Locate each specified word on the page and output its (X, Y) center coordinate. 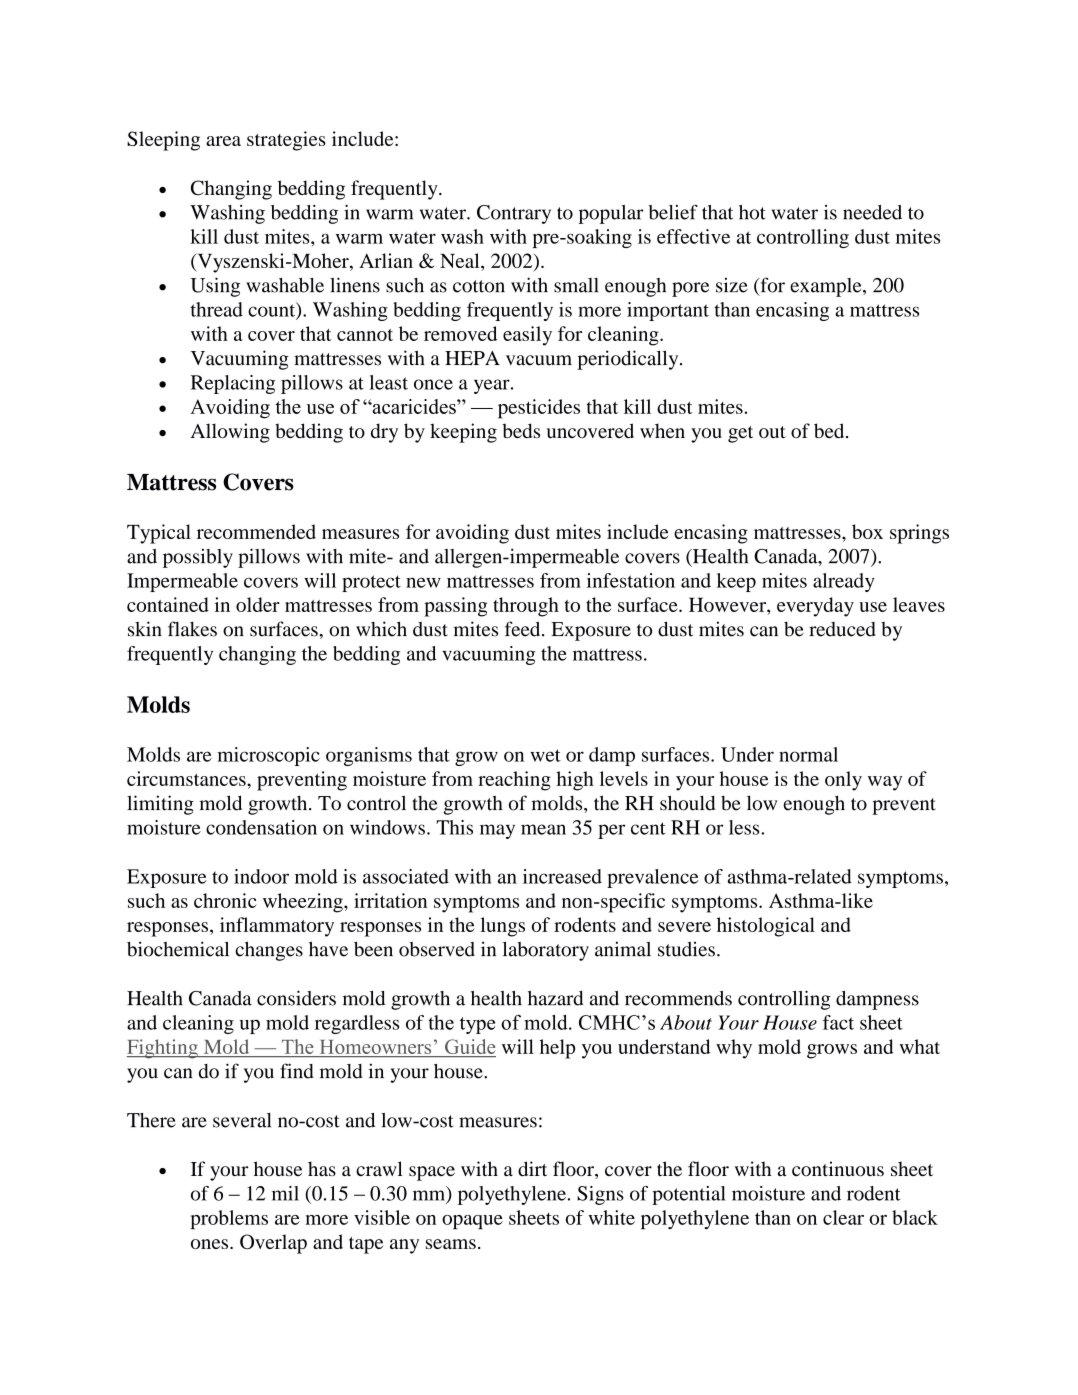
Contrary (514, 214)
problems (229, 1219)
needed (872, 212)
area (223, 141)
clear (843, 1217)
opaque (472, 1222)
